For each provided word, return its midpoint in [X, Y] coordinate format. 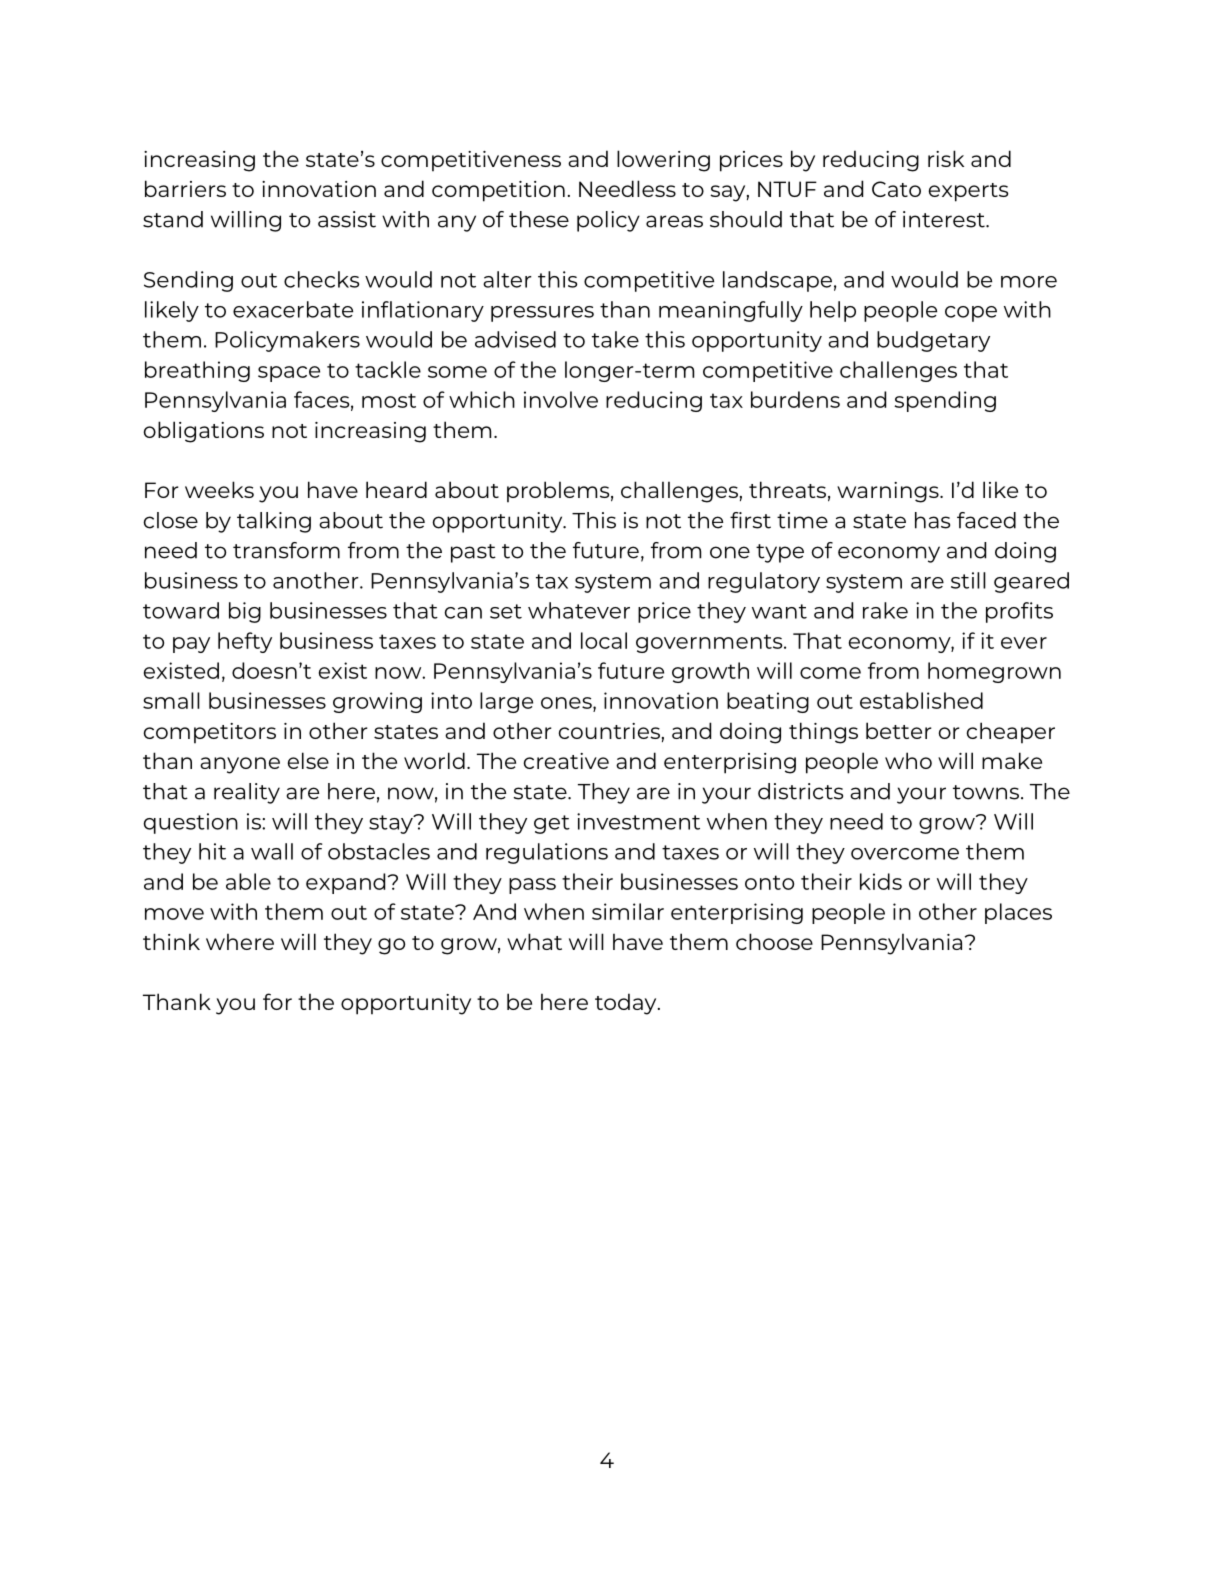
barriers [185, 188]
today [627, 1004]
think [171, 941]
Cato [896, 189]
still [968, 580]
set [506, 611]
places [1018, 913]
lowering [663, 161]
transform [286, 550]
